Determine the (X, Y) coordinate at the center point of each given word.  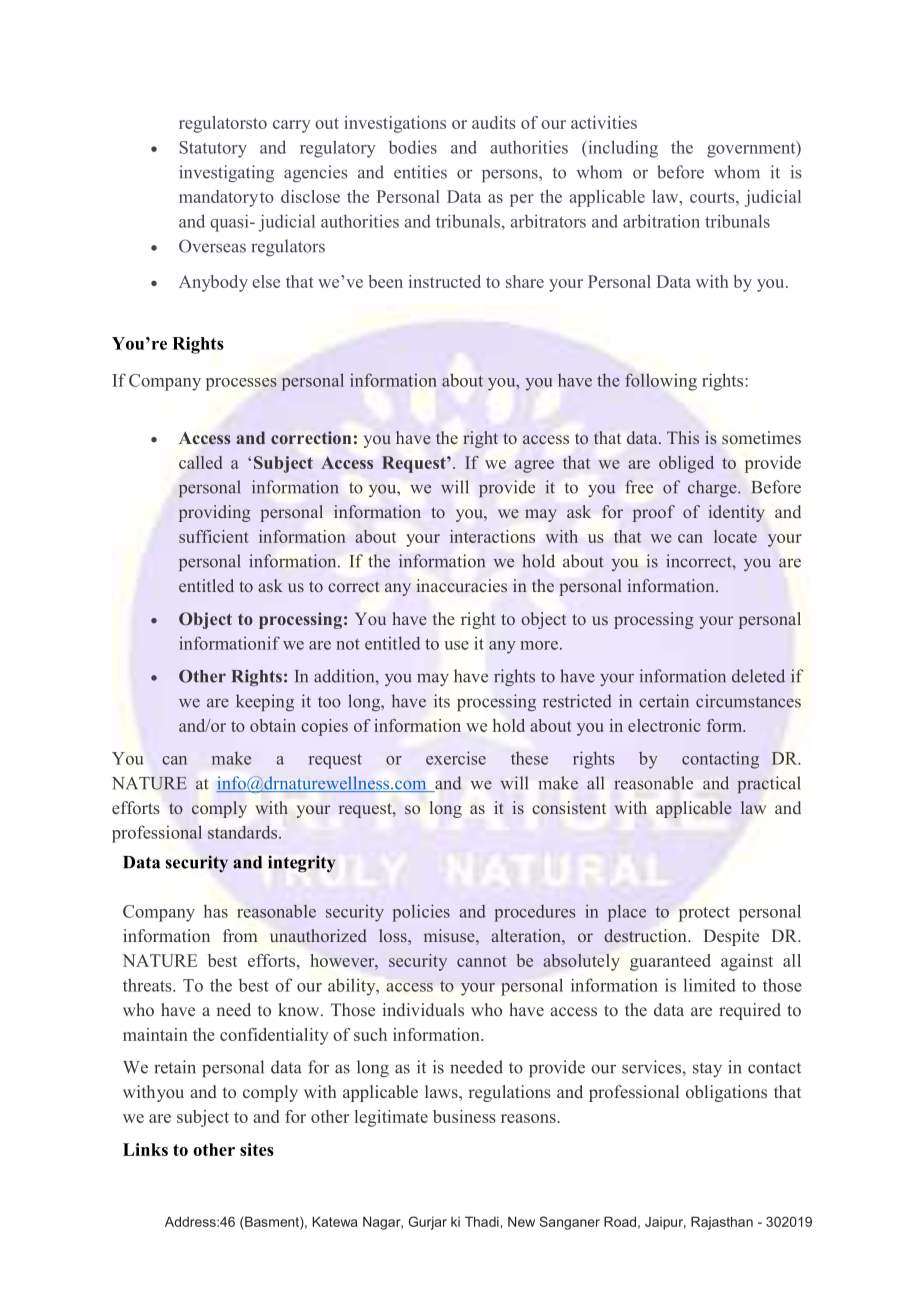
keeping (265, 702)
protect (704, 914)
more (539, 645)
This (683, 437)
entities (420, 172)
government (752, 149)
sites (257, 1149)
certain (664, 701)
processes (241, 384)
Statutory (213, 149)
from (240, 935)
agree (534, 466)
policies (421, 913)
